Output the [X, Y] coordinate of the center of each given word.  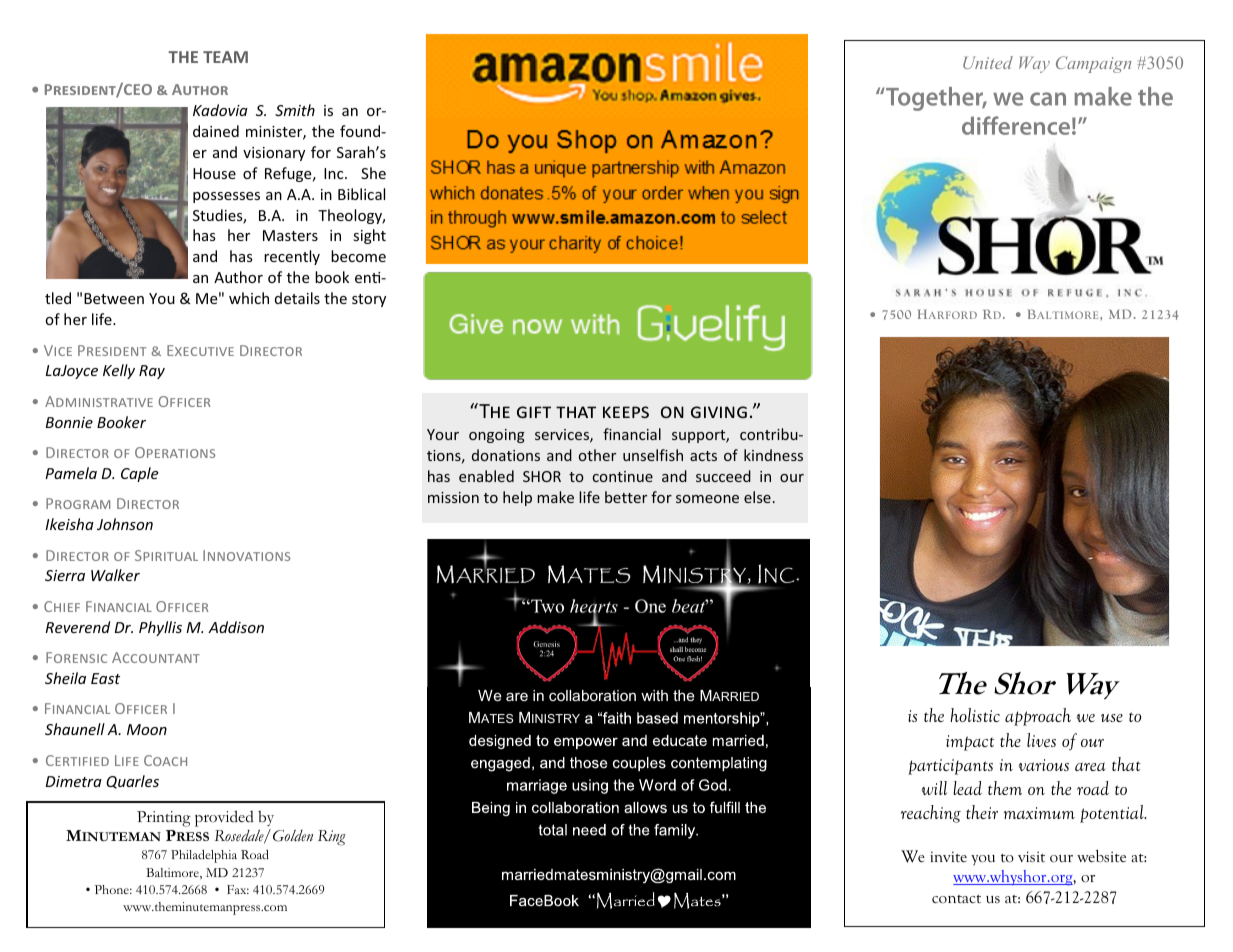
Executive [200, 350]
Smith [295, 110]
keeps [626, 412]
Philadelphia [204, 856]
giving [719, 412]
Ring [332, 838]
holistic [975, 715]
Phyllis [160, 628]
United [988, 62]
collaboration [592, 695]
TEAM [225, 57]
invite [948, 856]
